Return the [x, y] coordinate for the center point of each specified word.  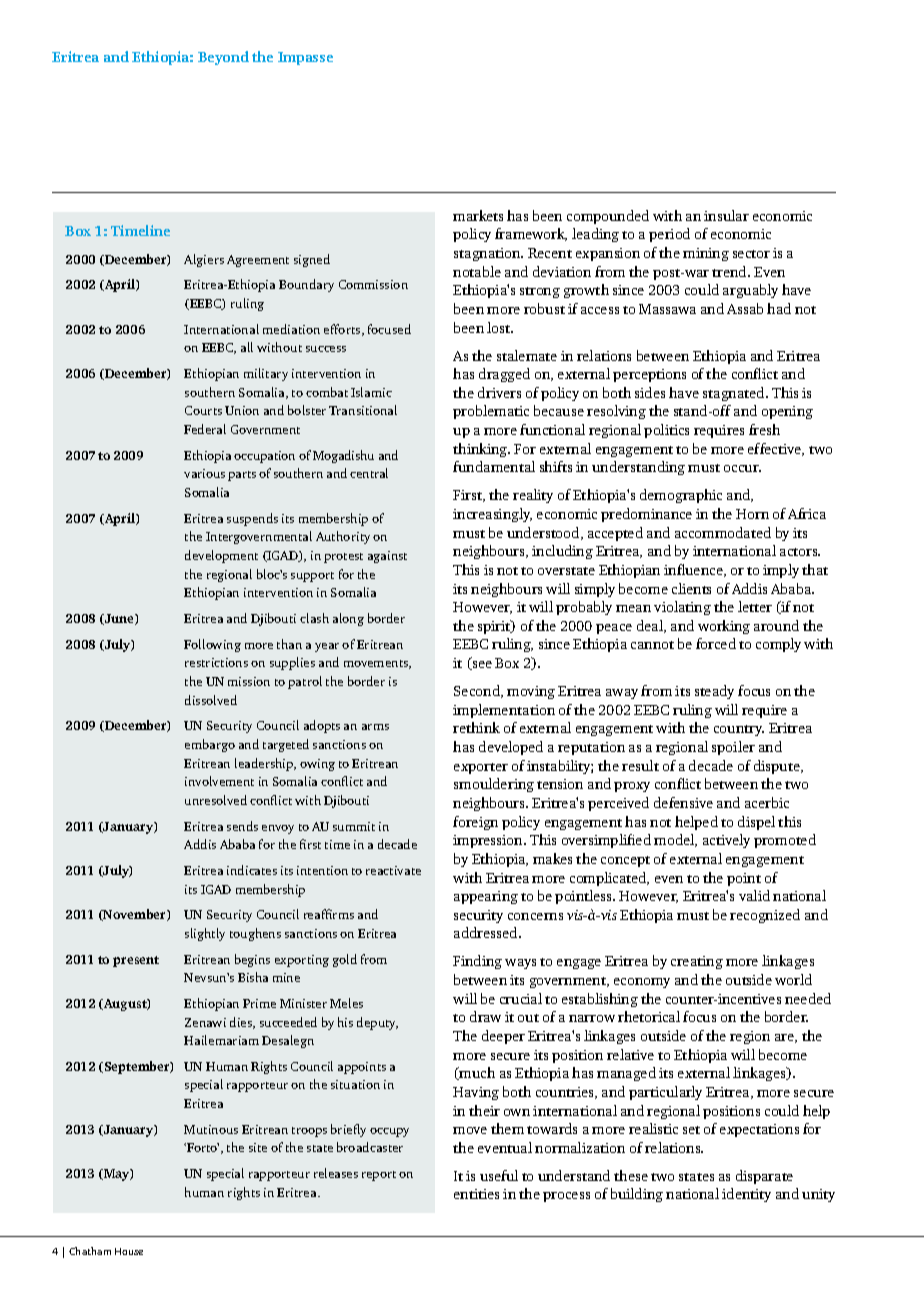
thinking [481, 450]
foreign [475, 823]
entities [476, 1194]
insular [726, 215]
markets [478, 215]
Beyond [223, 58]
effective [776, 449]
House [129, 1251]
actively [726, 841]
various [204, 473]
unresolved [216, 800]
